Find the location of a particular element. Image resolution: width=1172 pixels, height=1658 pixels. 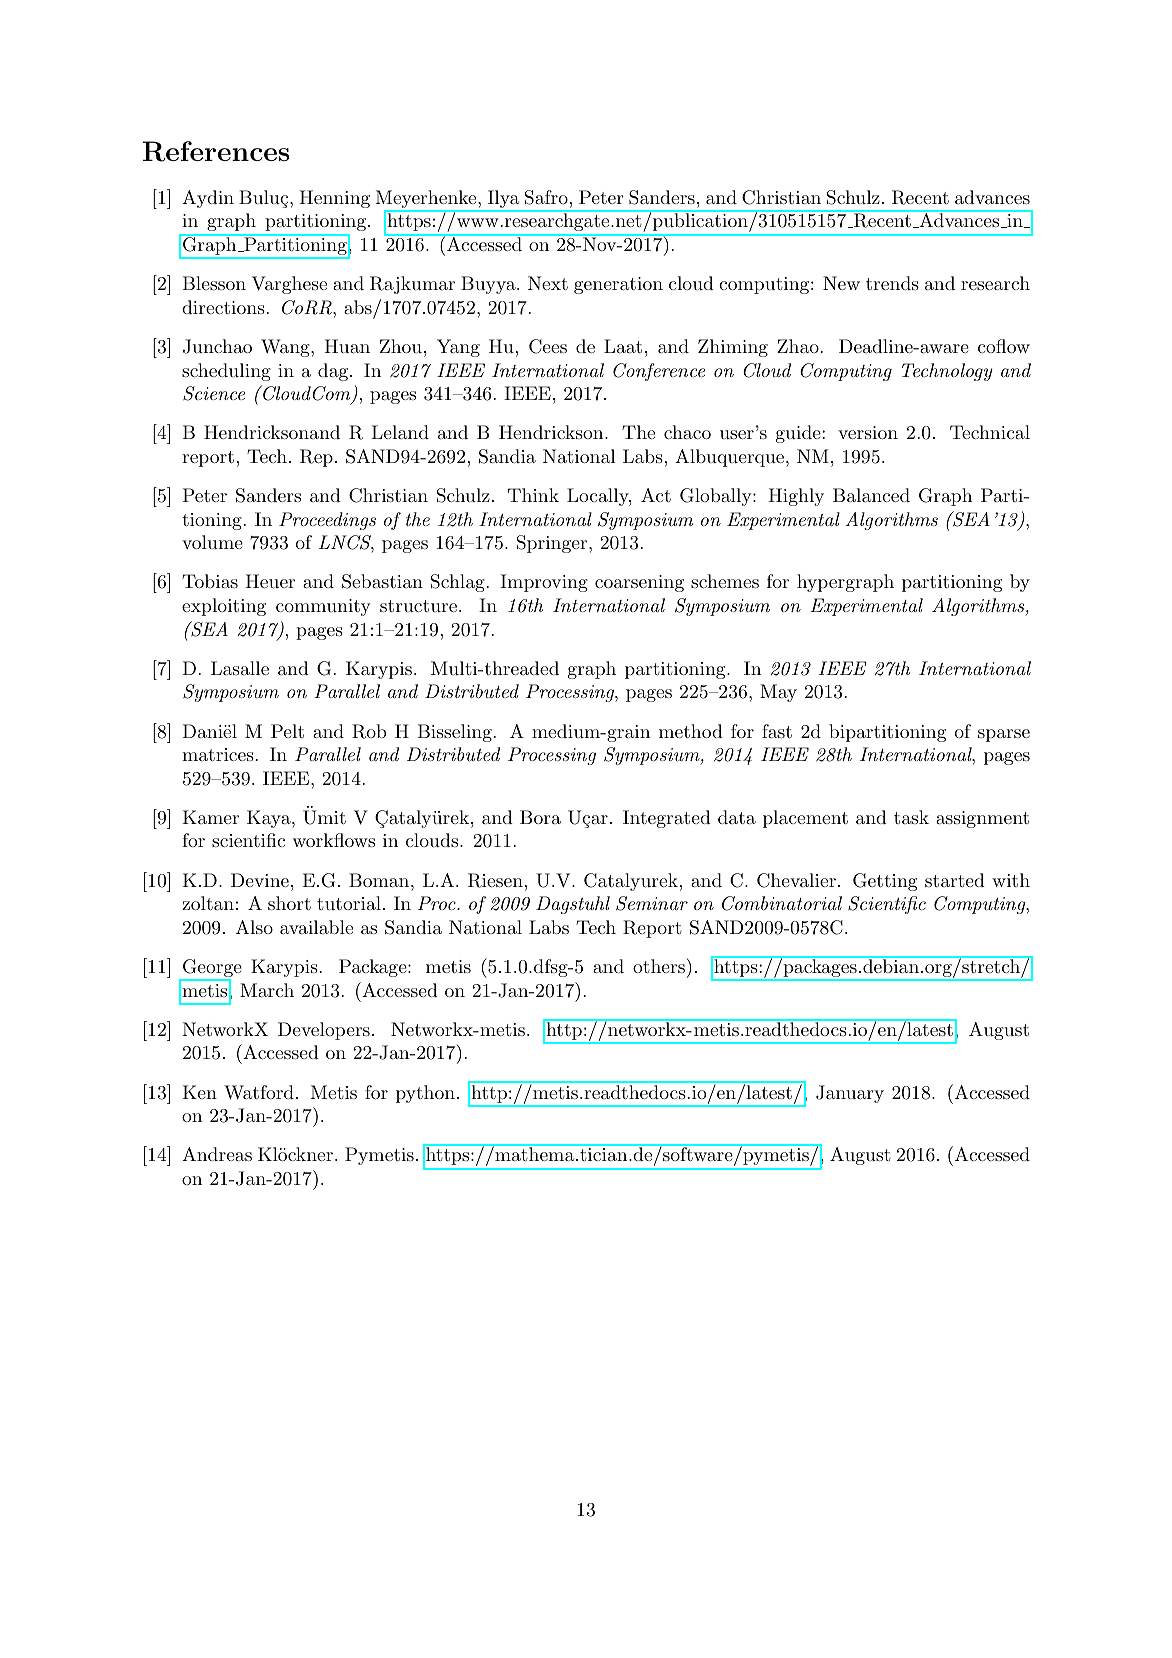

Conference is located at coordinates (659, 372).
